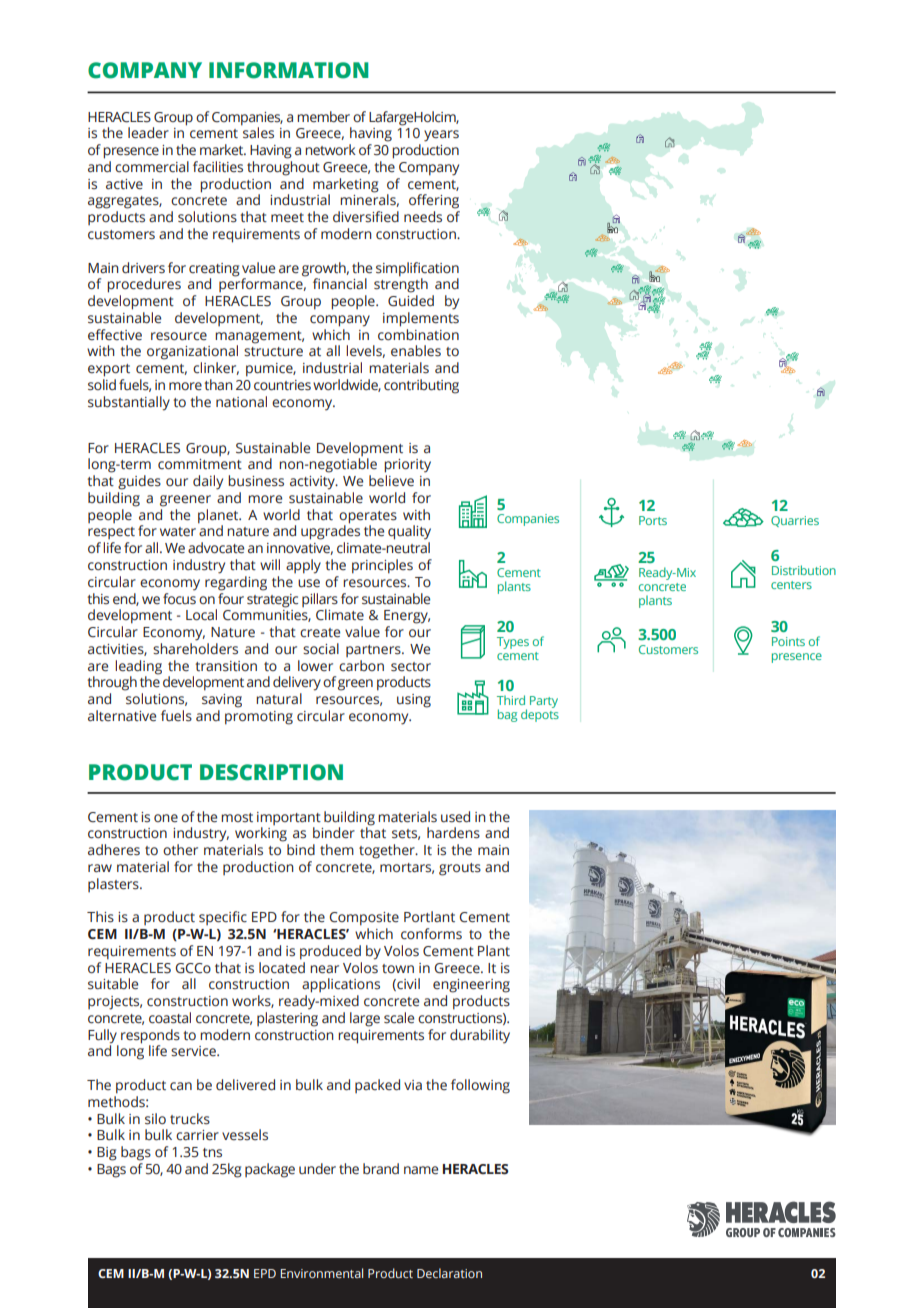 This document has height=1308, width=924. What do you see at coordinates (431, 934) in the document?
I see `conforms` at bounding box center [431, 934].
